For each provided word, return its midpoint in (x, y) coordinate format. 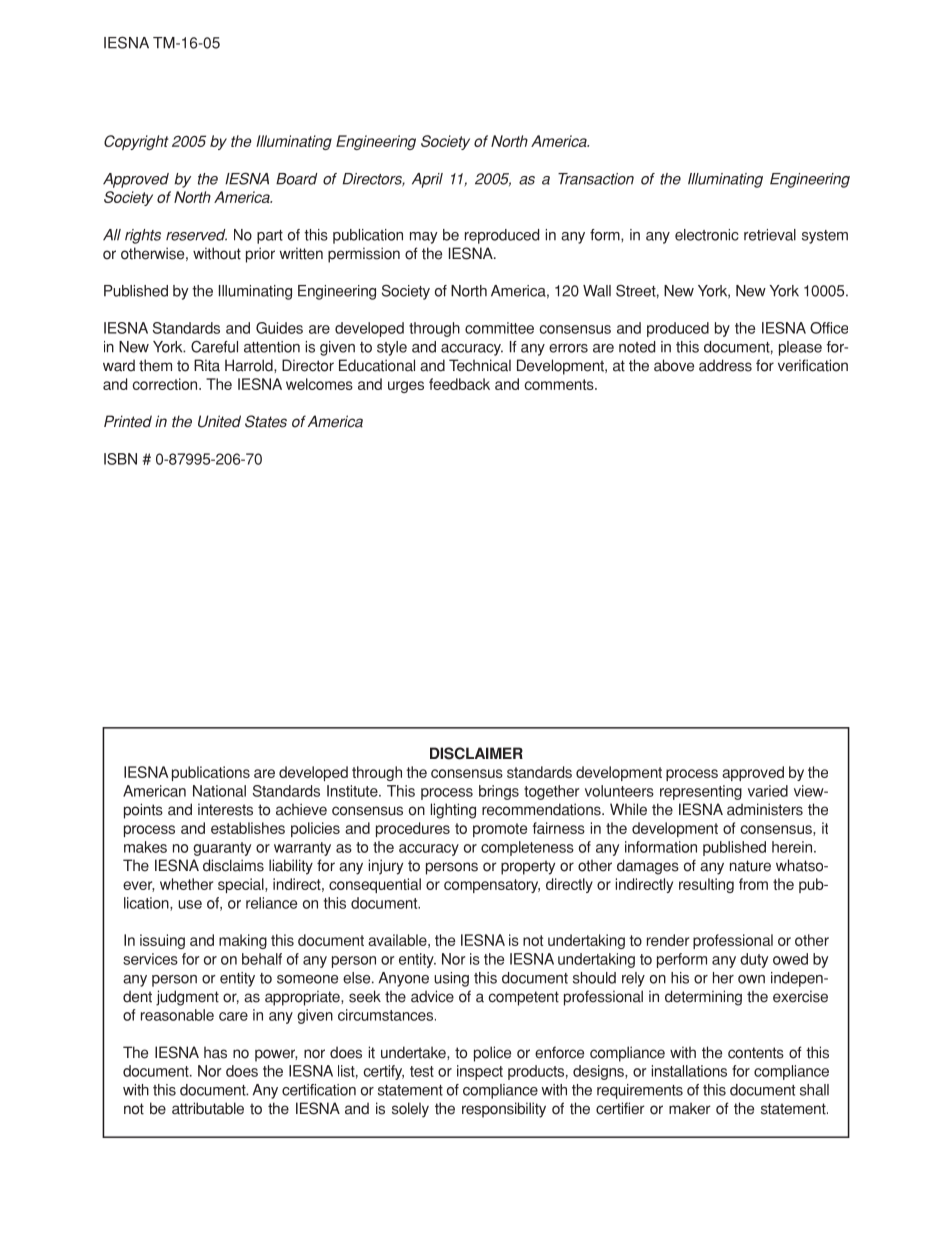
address (725, 365)
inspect (480, 1072)
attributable (208, 1108)
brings (499, 792)
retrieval (770, 235)
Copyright (136, 142)
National (219, 791)
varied (768, 791)
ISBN (120, 459)
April (427, 180)
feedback (459, 384)
